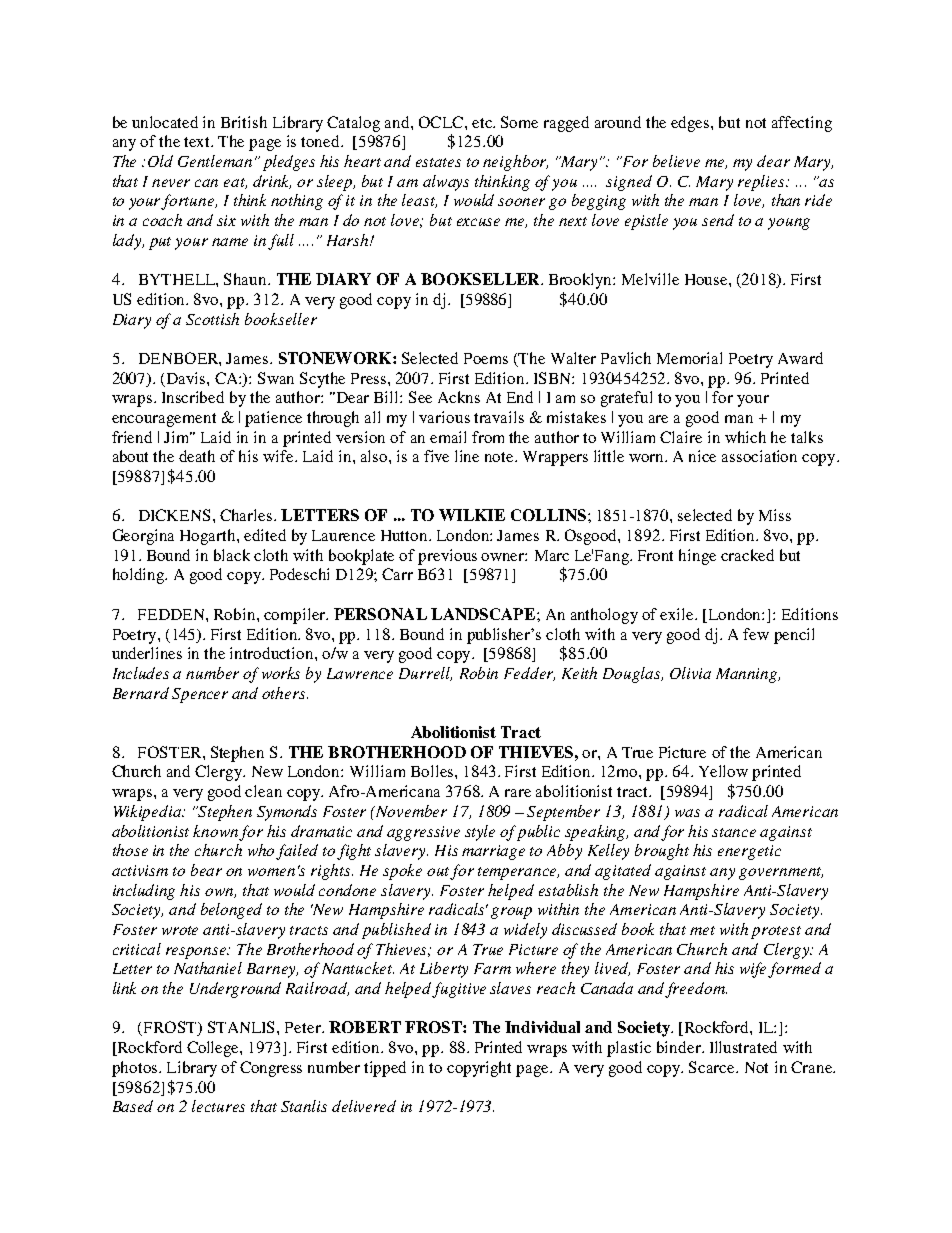  Describe the element at coordinates (756, 634) in the document. I see `few` at that location.
